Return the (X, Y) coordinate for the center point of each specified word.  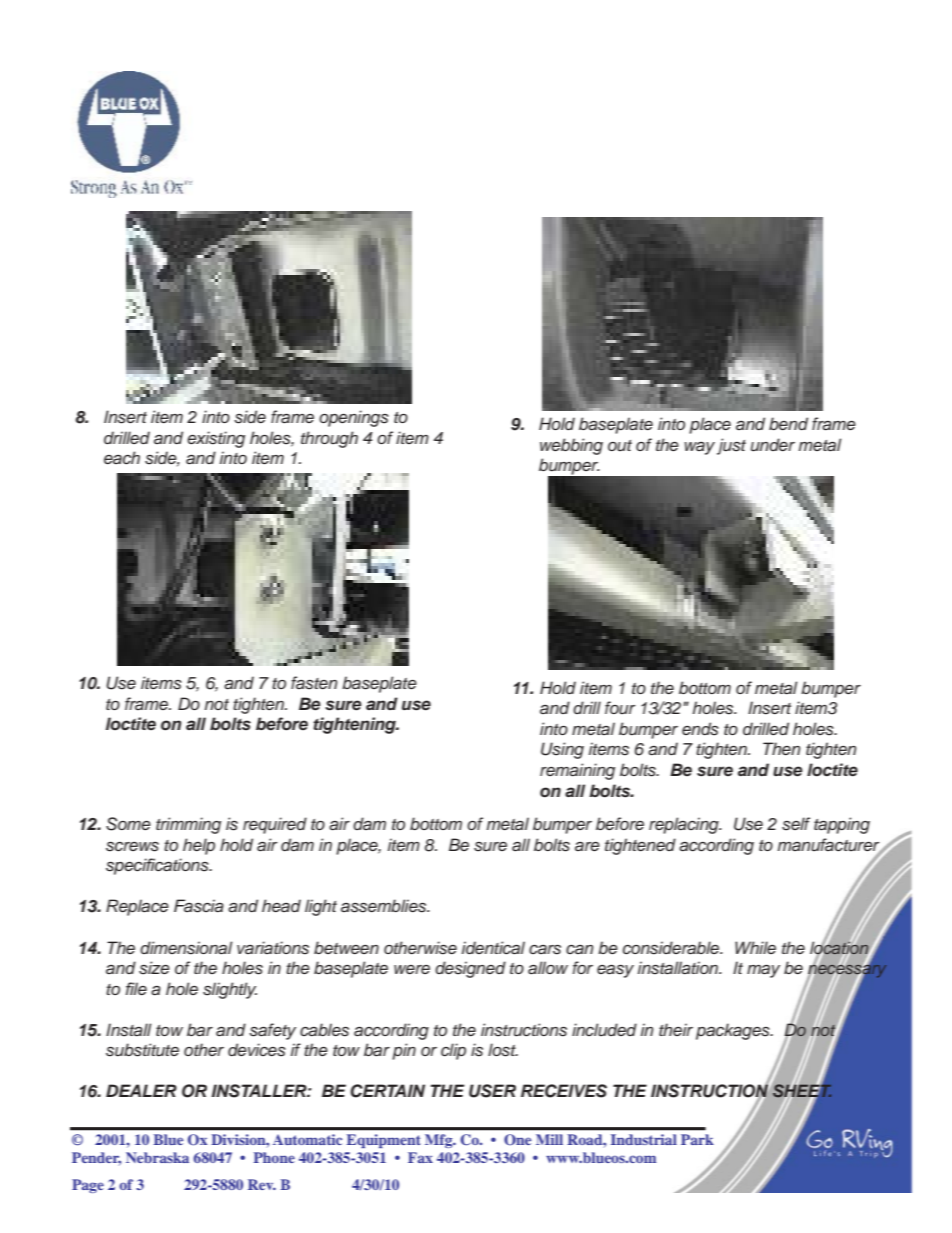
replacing (685, 825)
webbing (571, 446)
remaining (577, 771)
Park (697, 1139)
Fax (420, 1157)
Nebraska (157, 1157)
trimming (188, 825)
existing (216, 439)
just (731, 446)
